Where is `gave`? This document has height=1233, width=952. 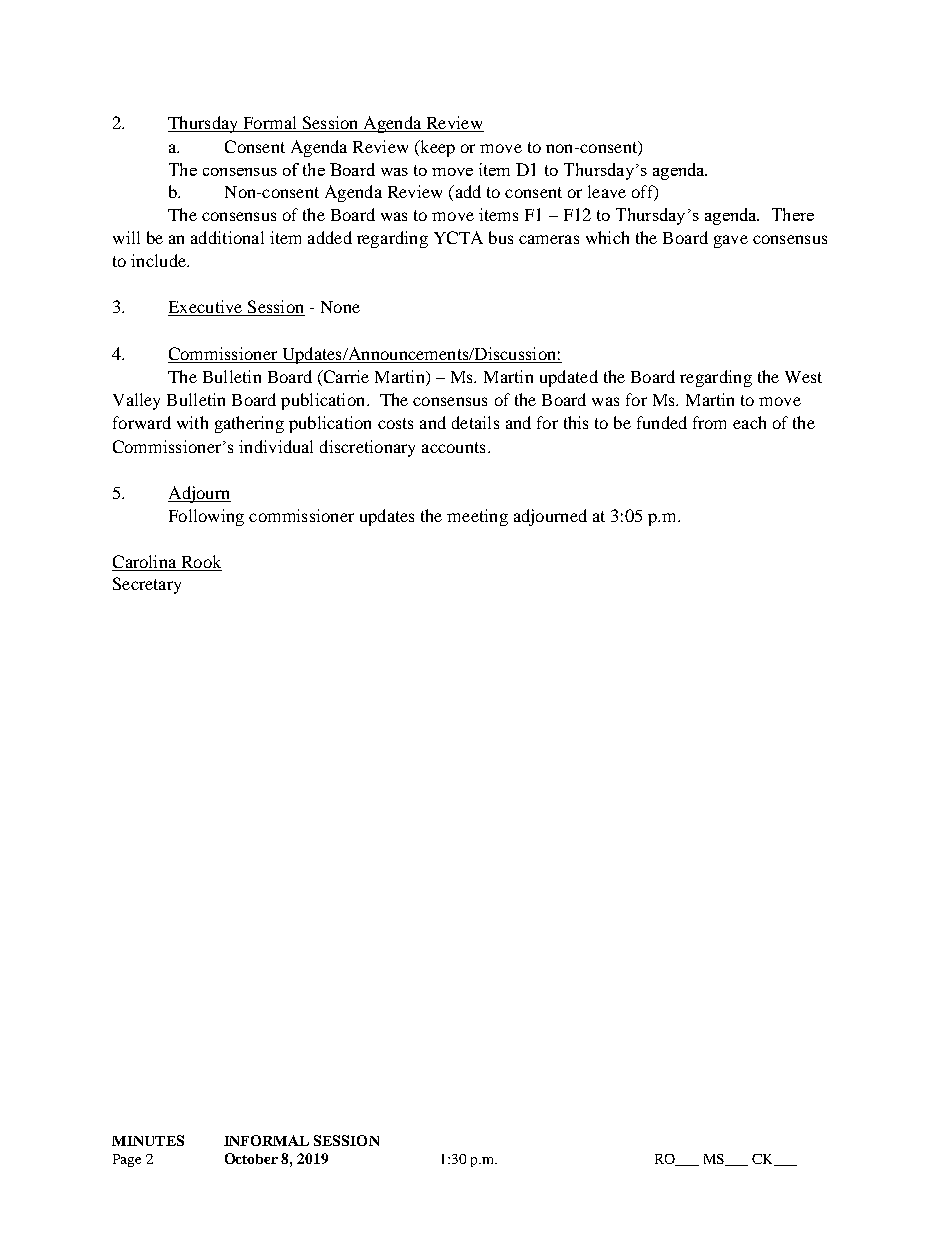
gave is located at coordinates (731, 241).
